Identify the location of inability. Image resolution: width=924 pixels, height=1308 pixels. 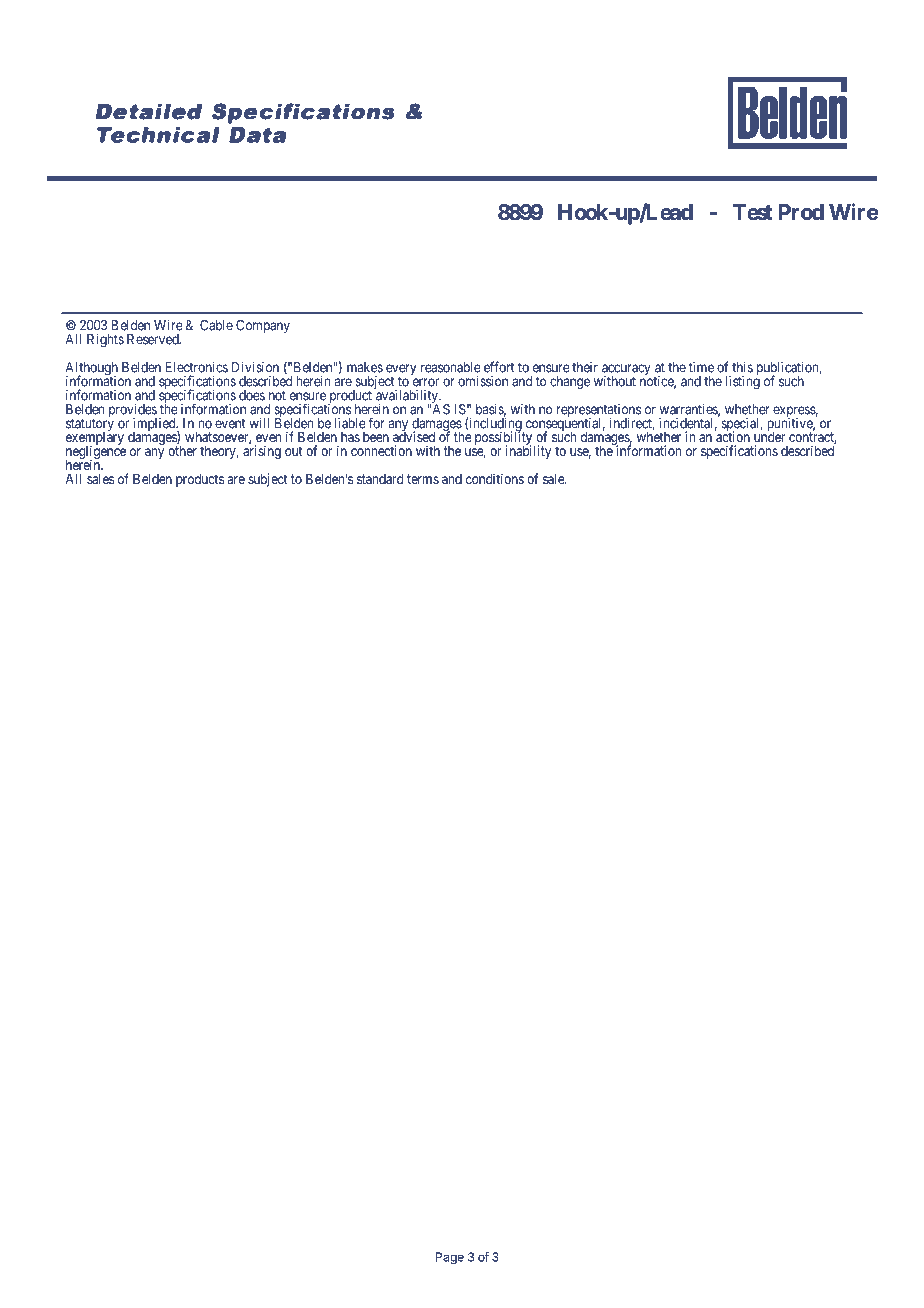
(528, 451).
